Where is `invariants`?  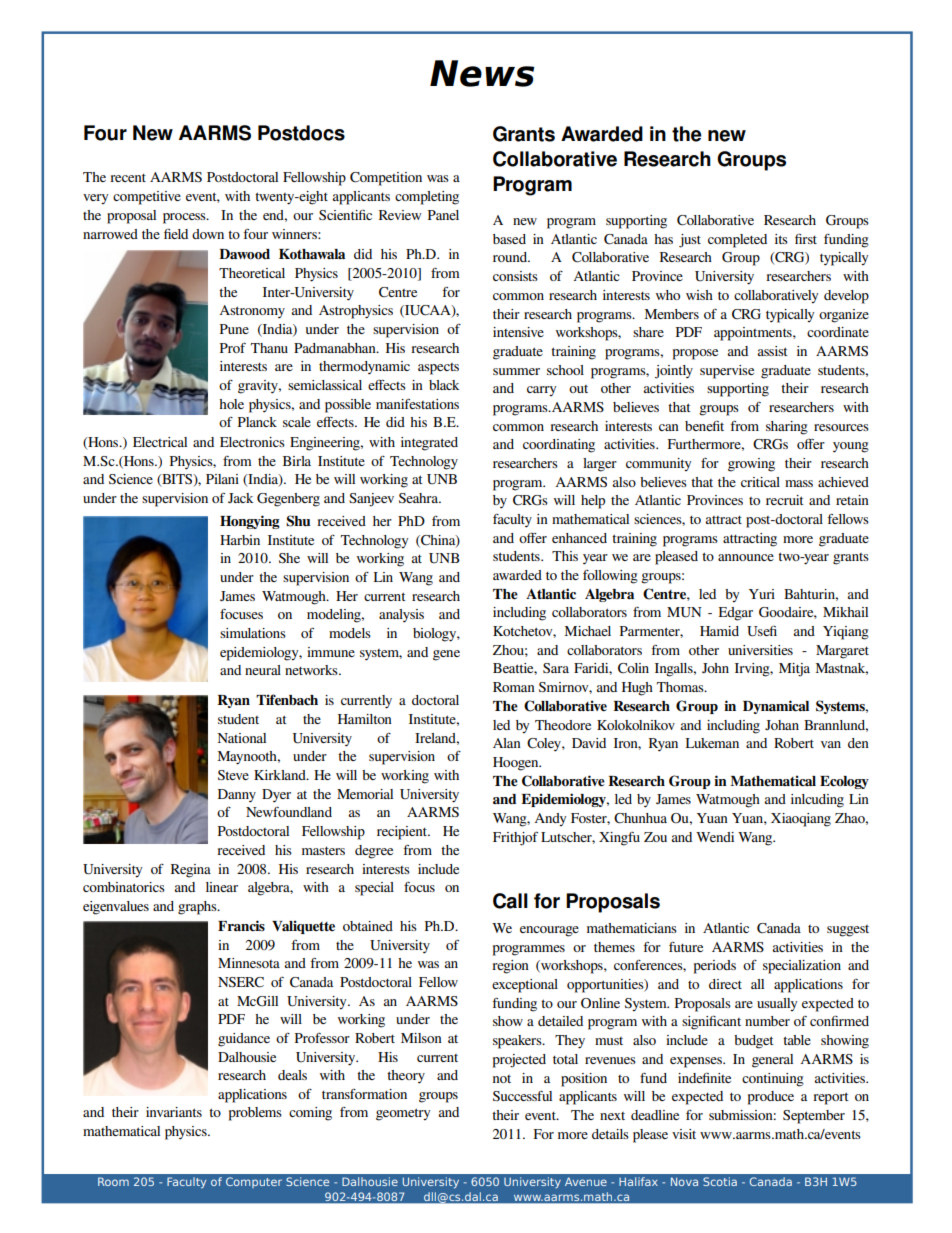
invariants is located at coordinates (174, 1112).
